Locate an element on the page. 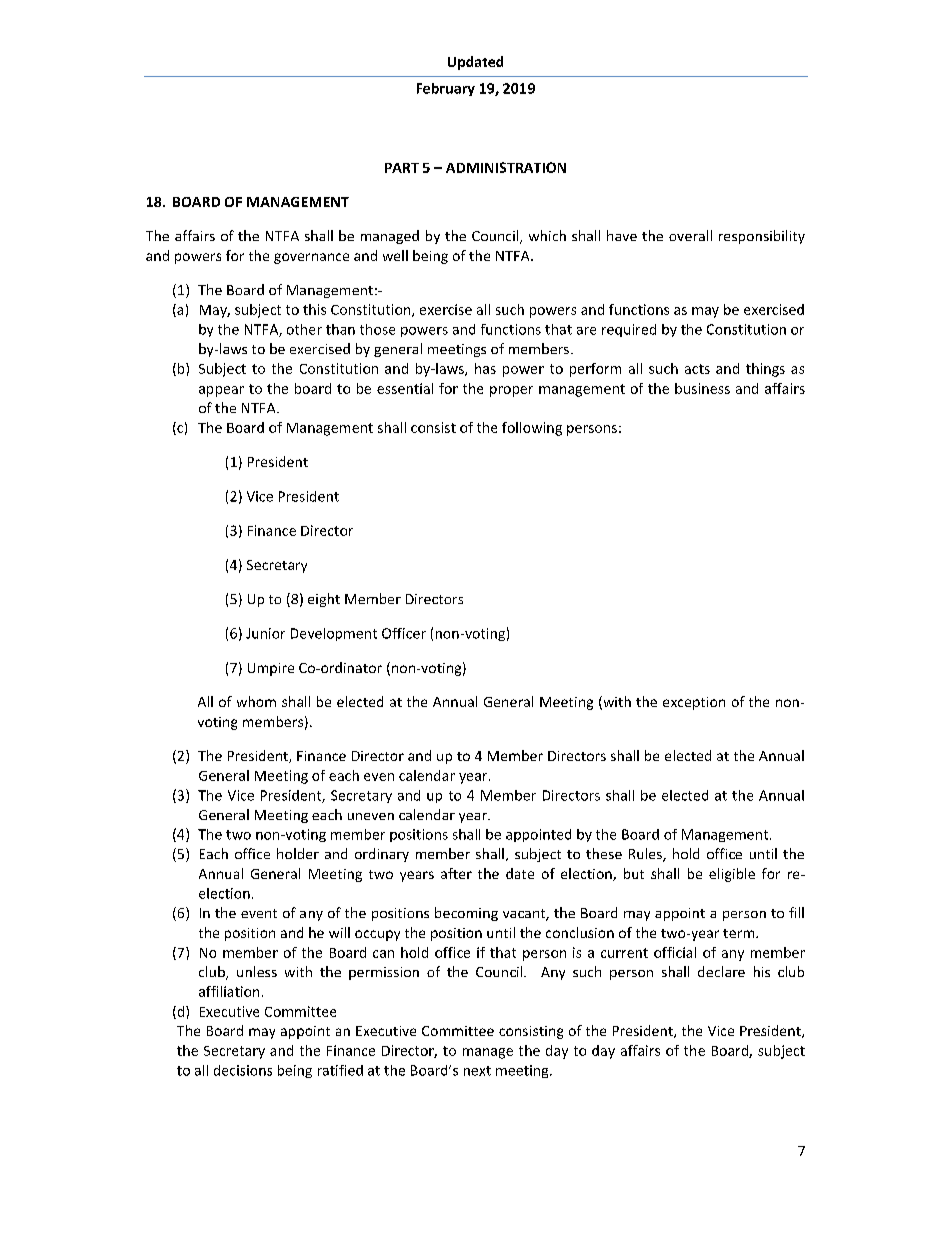 The height and width of the image is (1233, 952). ordinary is located at coordinates (382, 855).
